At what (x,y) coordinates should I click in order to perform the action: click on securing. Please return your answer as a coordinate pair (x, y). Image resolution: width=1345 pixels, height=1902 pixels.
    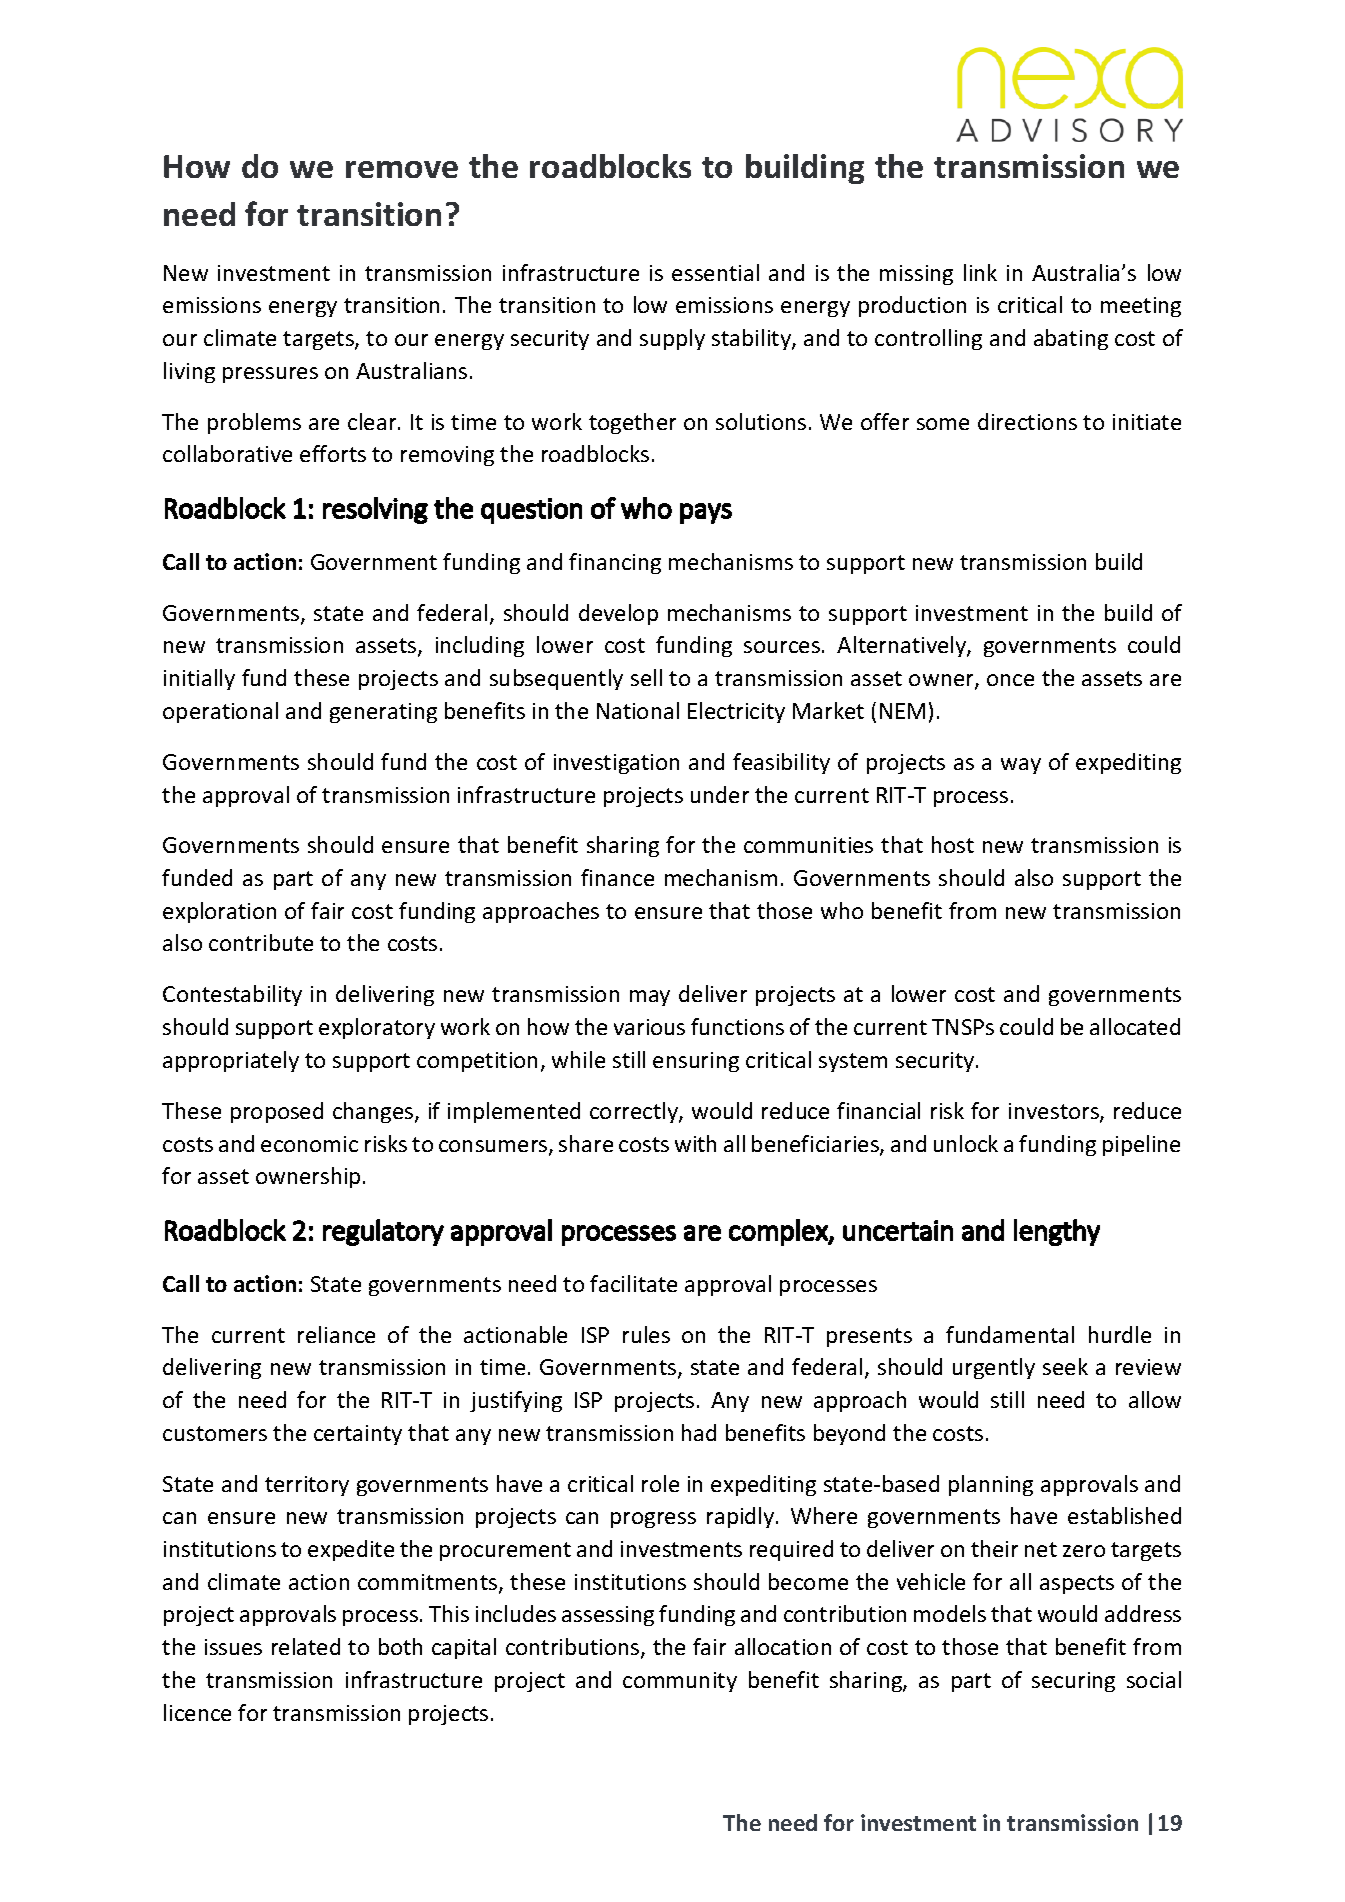
    Looking at the image, I should click on (1073, 1682).
